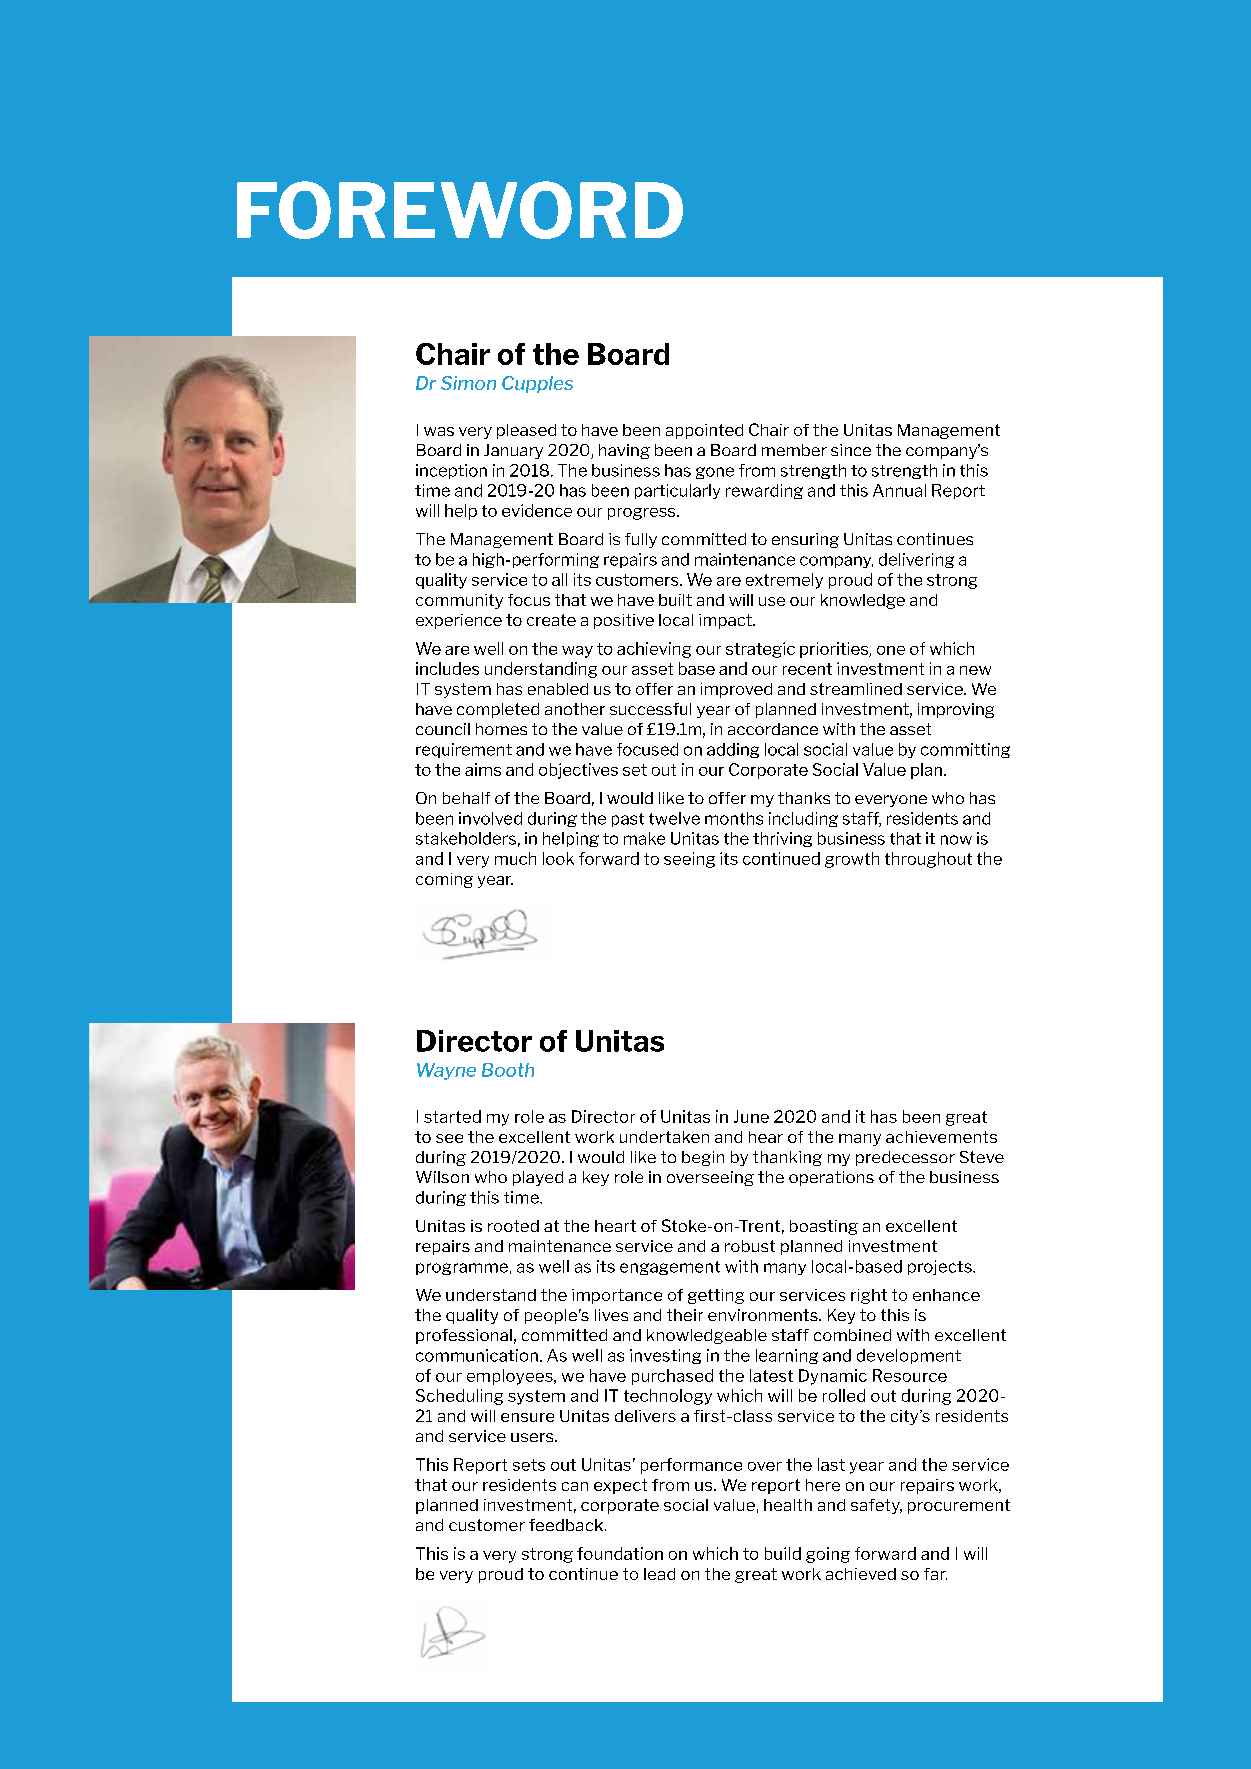  Describe the element at coordinates (851, 450) in the image. I see `since` at that location.
